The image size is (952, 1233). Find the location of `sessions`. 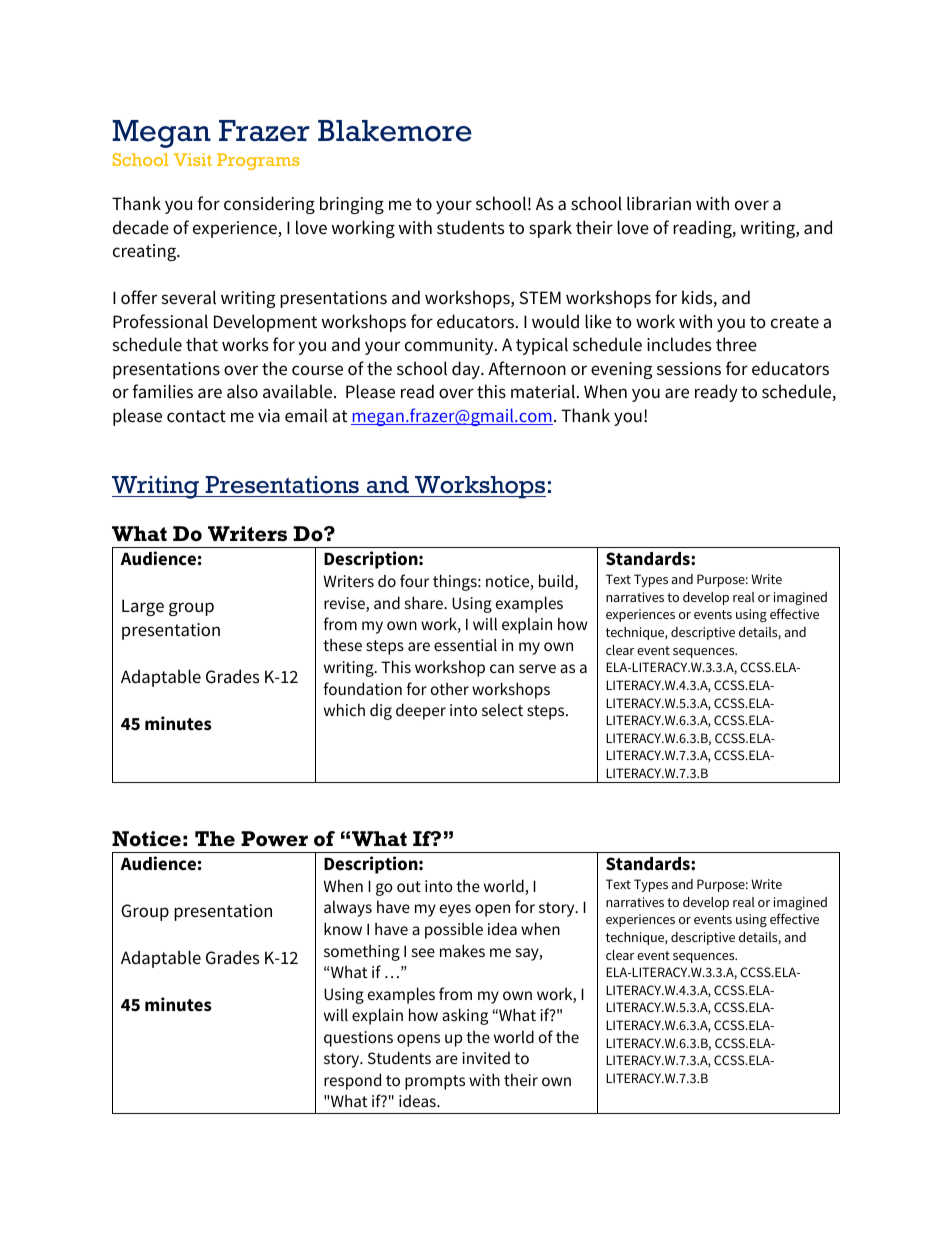

sessions is located at coordinates (689, 369).
